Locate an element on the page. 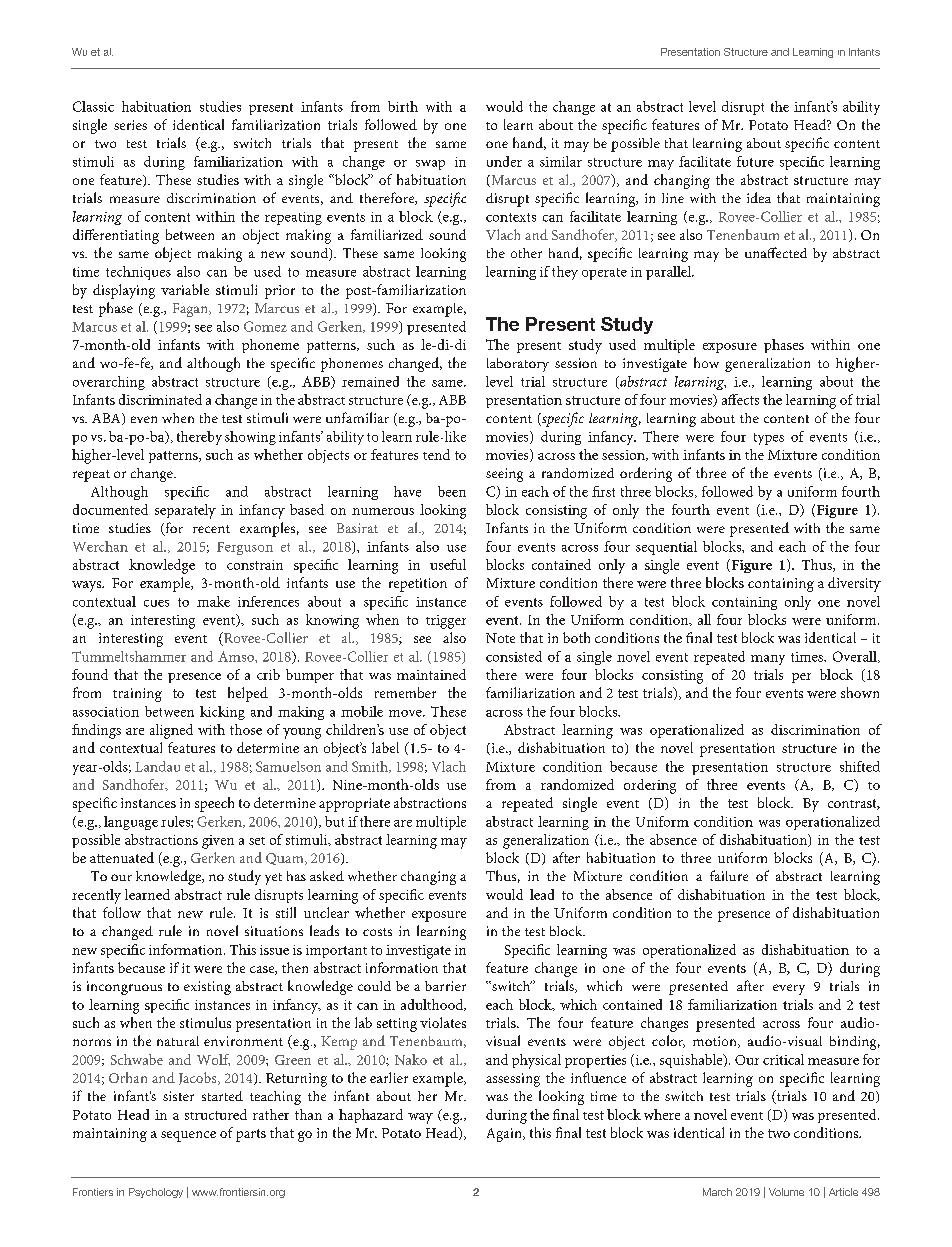 Image resolution: width=952 pixels, height=1247 pixels. future is located at coordinates (755, 161).
